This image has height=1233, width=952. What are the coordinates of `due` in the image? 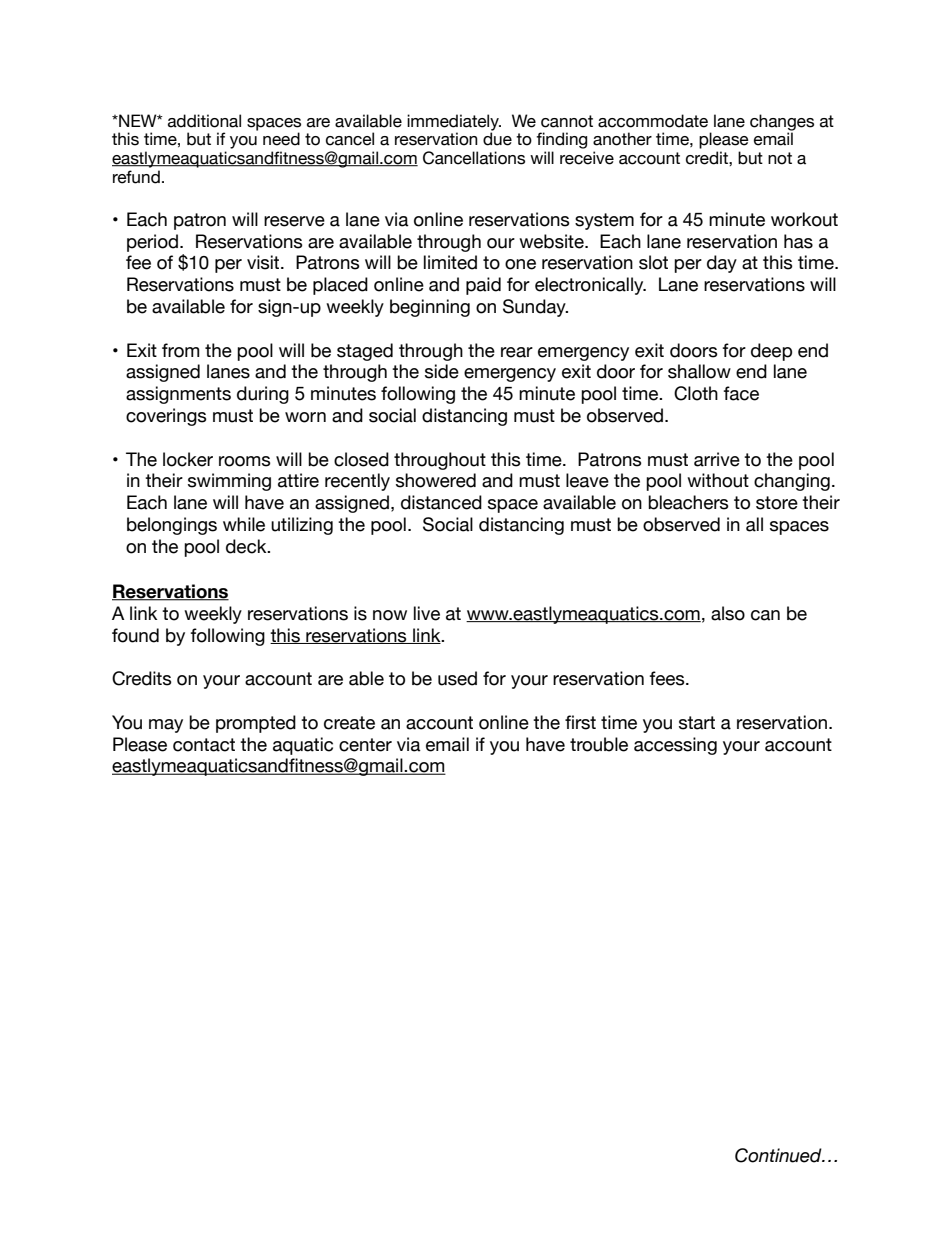 It's located at (497, 139).
